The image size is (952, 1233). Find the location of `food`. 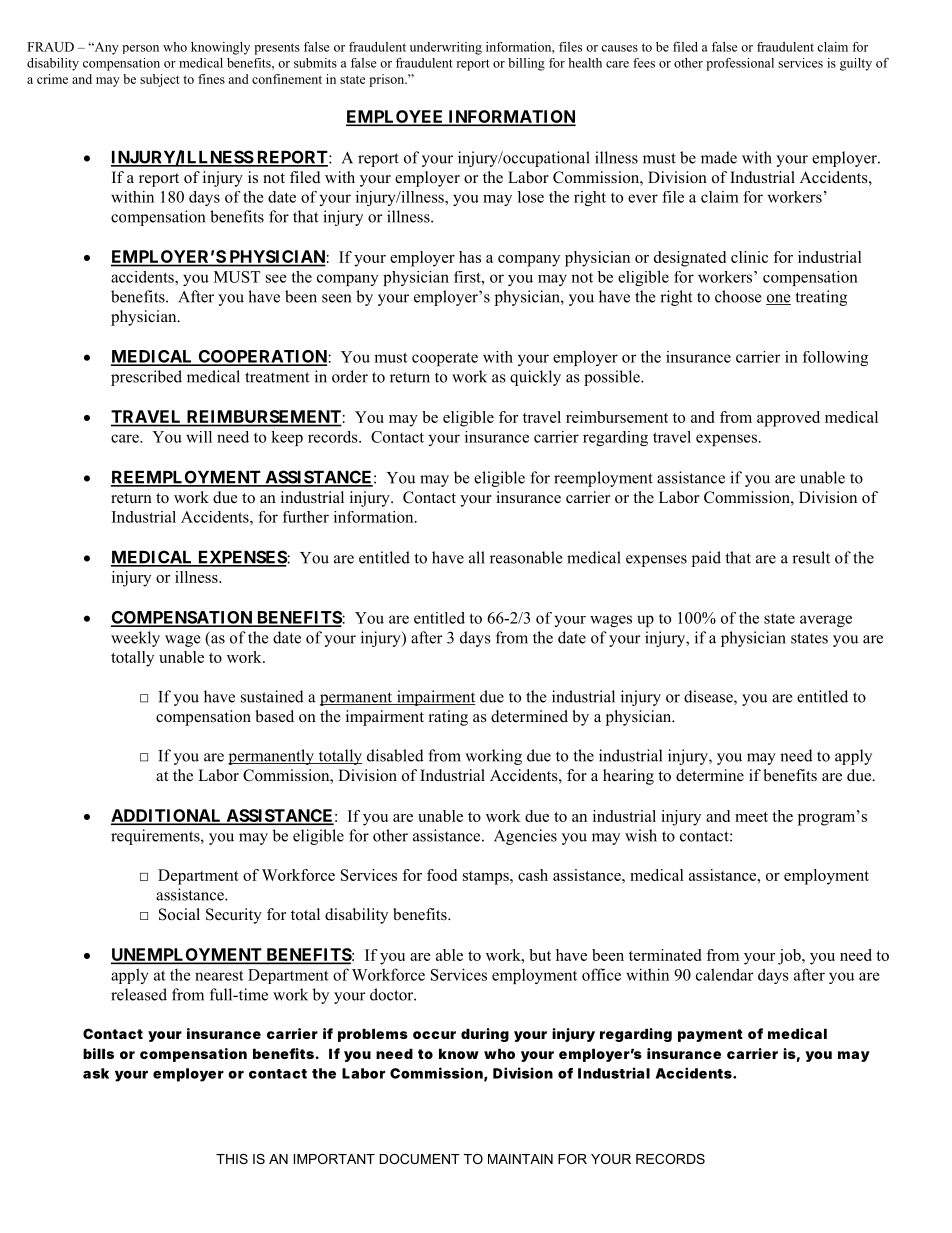

food is located at coordinates (442, 875).
